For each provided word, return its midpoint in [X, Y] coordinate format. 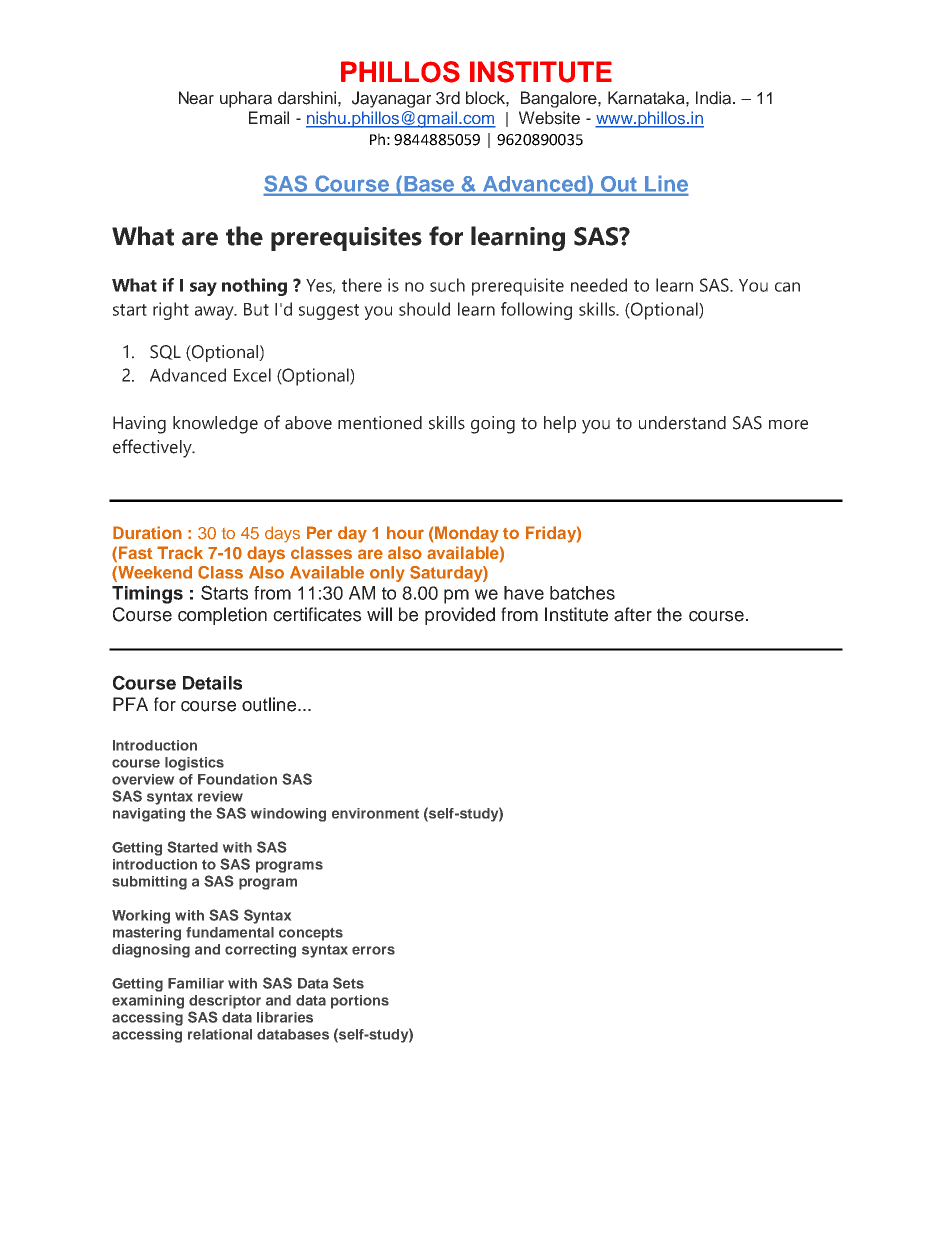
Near [196, 98]
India [715, 98]
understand [682, 423]
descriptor [225, 1002]
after [633, 614]
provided [460, 616]
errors [373, 950]
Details [212, 683]
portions [360, 1002]
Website [549, 118]
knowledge [215, 425]
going [493, 425]
